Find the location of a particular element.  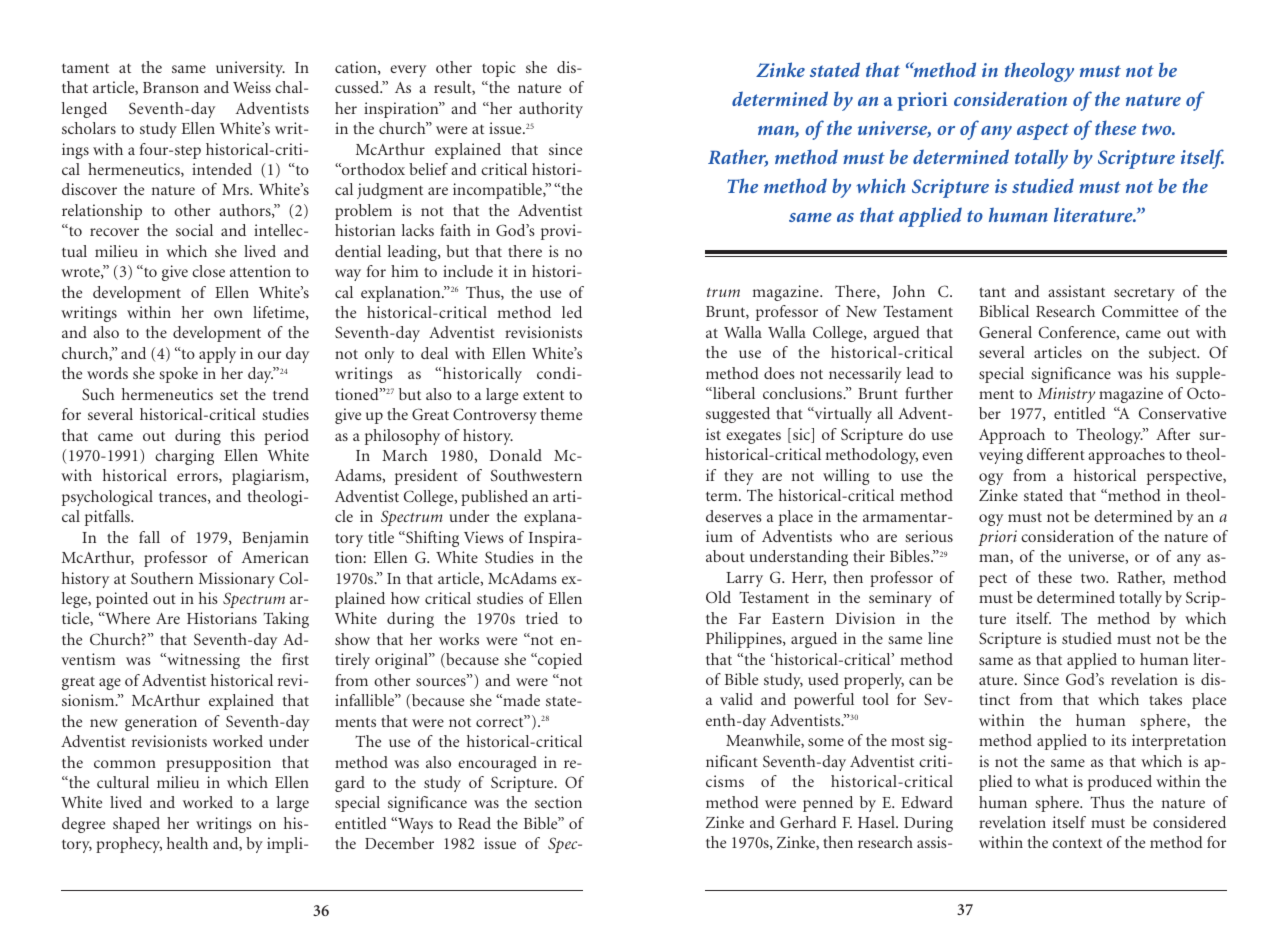

authority is located at coordinates (551, 110).
